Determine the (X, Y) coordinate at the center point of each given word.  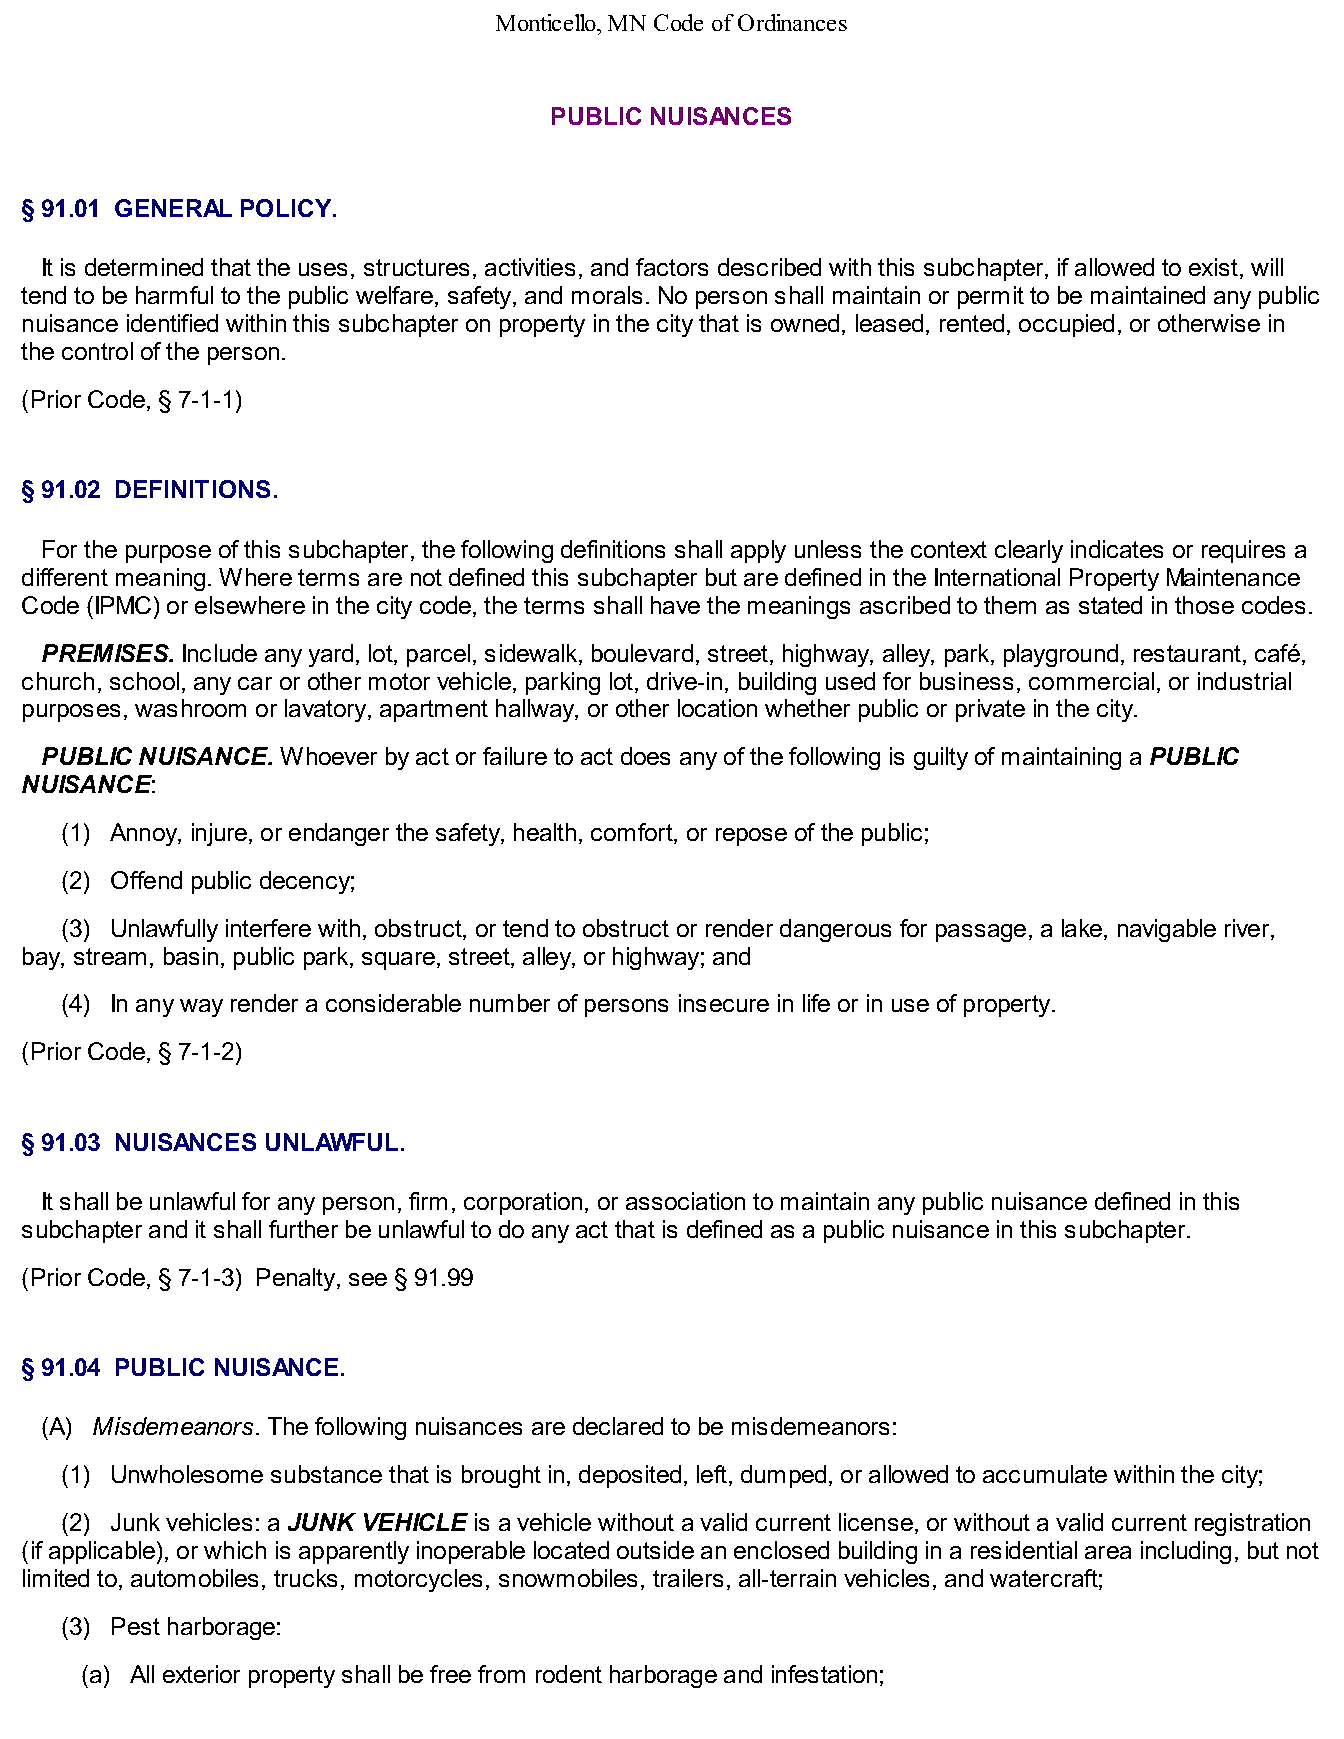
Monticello (547, 22)
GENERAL (173, 208)
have (675, 605)
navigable (1167, 930)
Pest (136, 1626)
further (303, 1229)
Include (220, 653)
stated (1110, 605)
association (685, 1201)
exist (1215, 268)
